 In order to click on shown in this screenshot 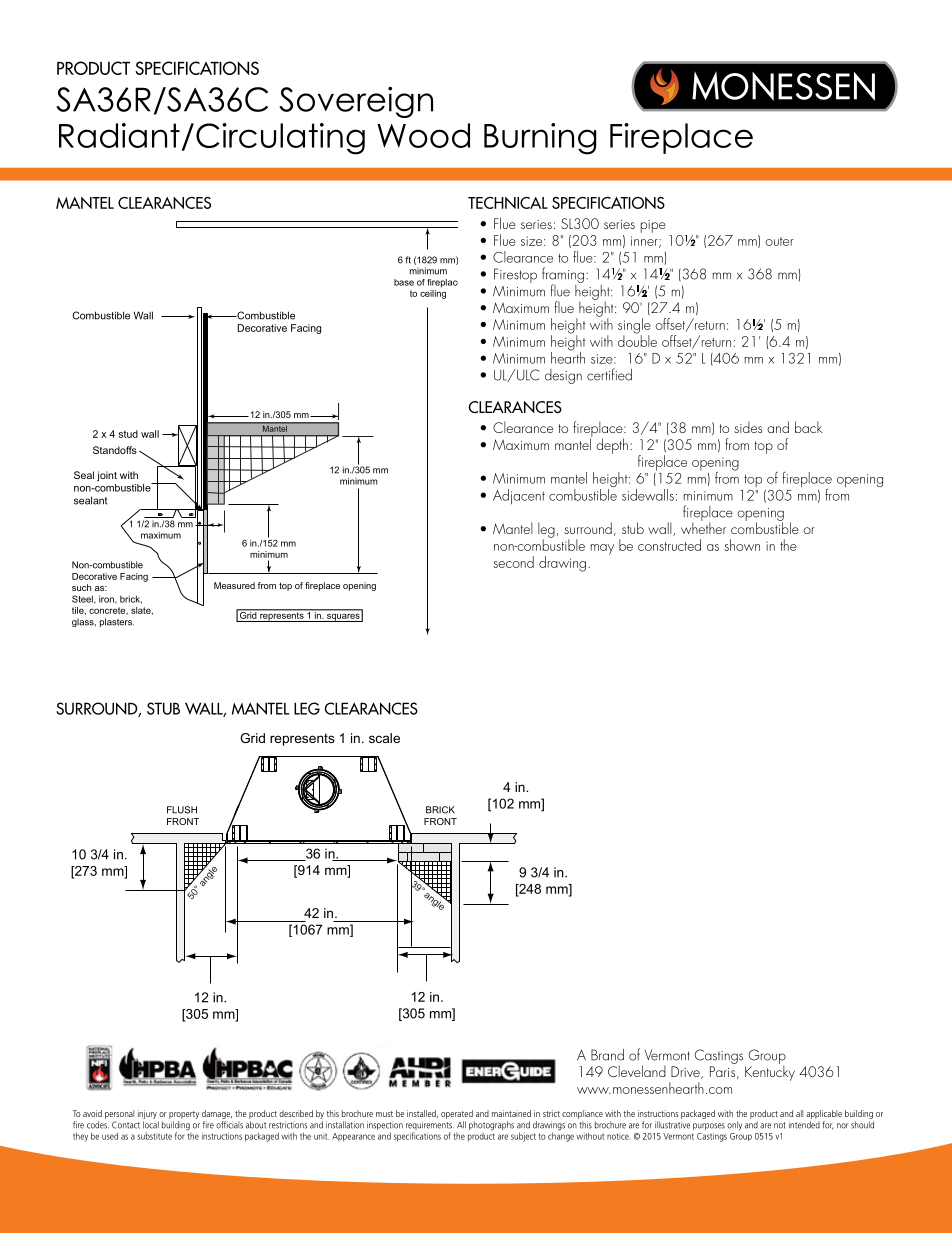, I will do `click(742, 545)`.
